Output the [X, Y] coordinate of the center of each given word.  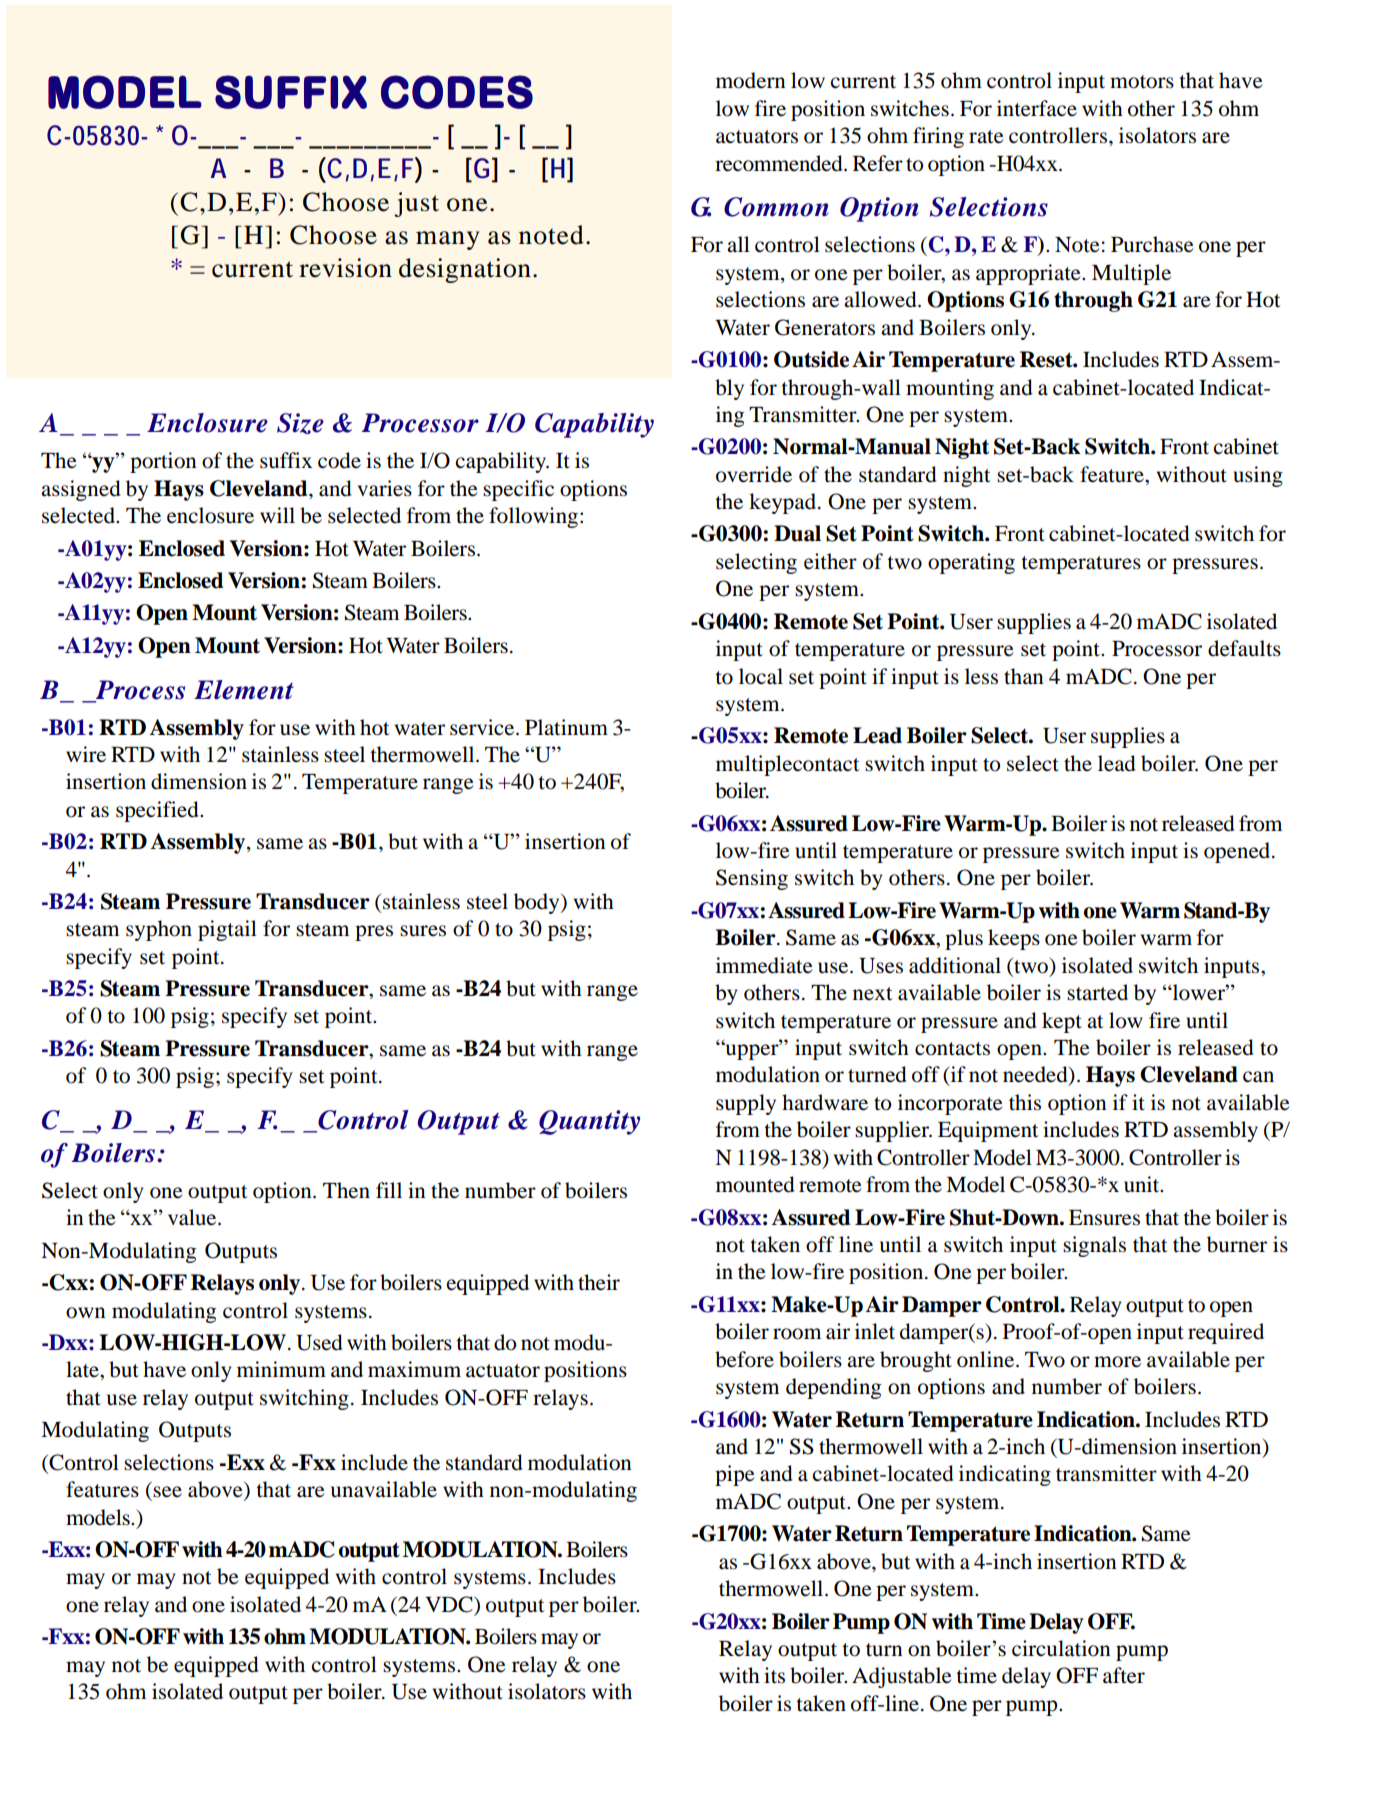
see [167, 1492]
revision [345, 268]
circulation [1061, 1648]
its [774, 1675]
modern [751, 80]
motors [1142, 82]
